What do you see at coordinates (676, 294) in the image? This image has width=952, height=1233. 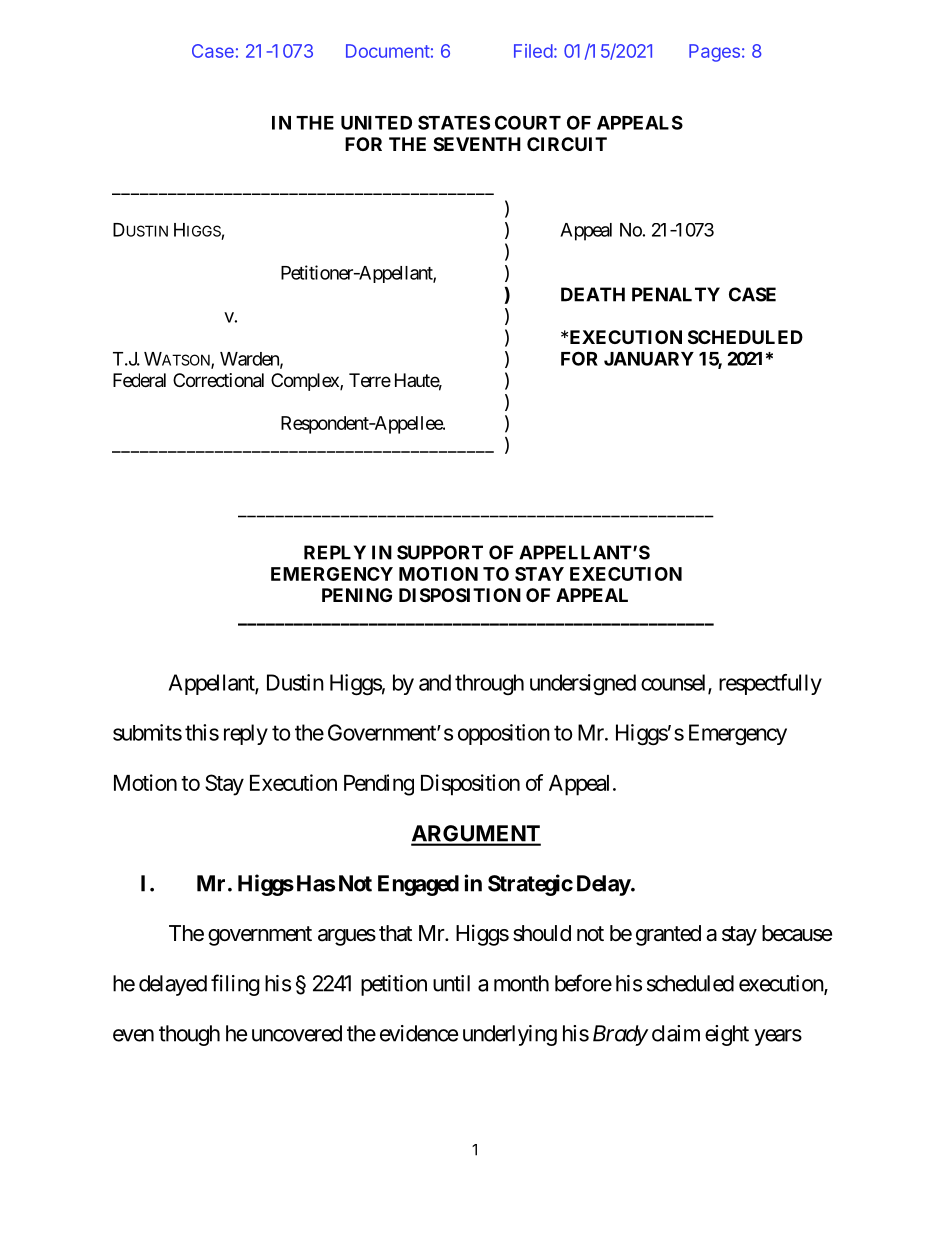 I see `PENALTY` at bounding box center [676, 294].
